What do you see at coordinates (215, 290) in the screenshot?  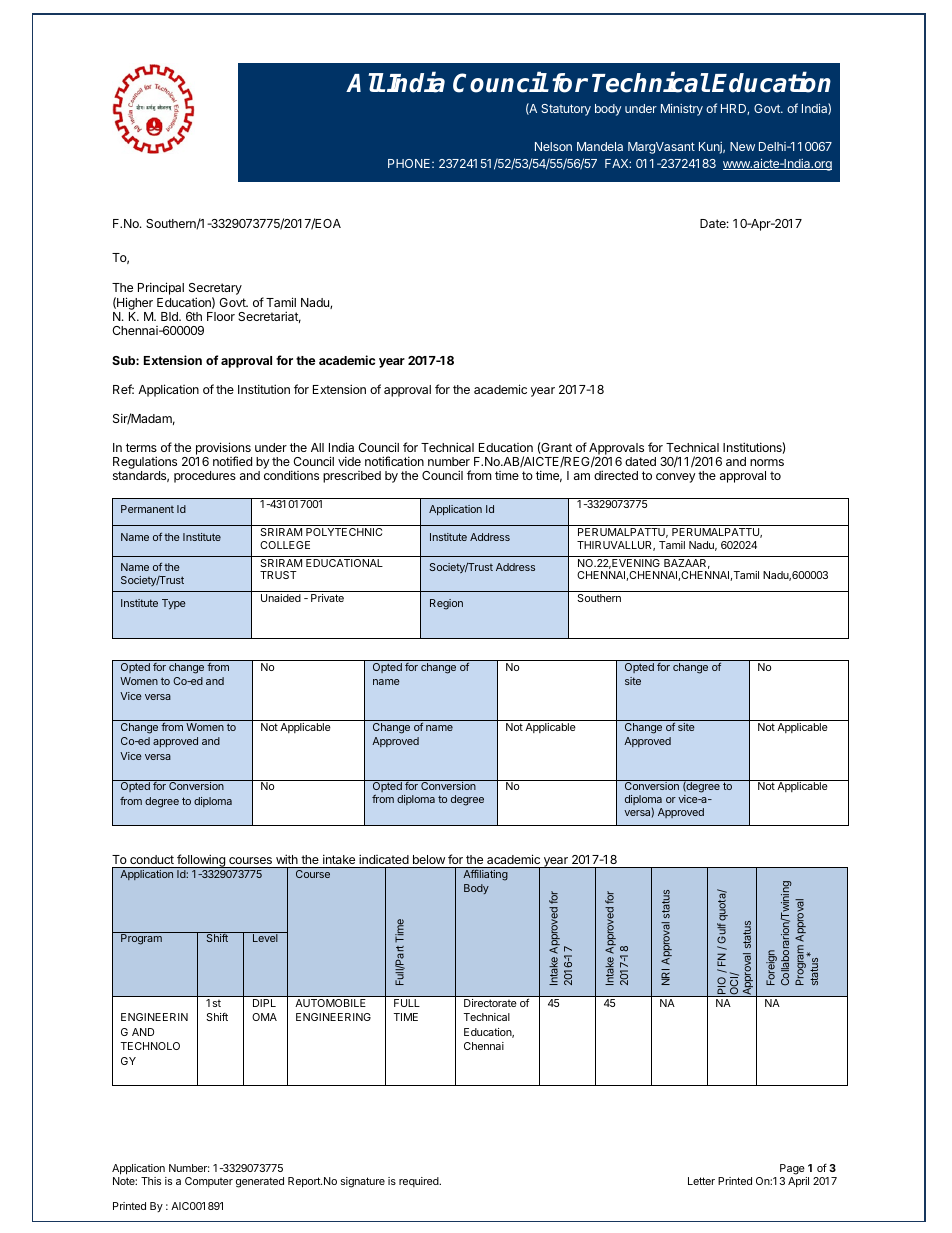 I see `Secretary` at bounding box center [215, 290].
